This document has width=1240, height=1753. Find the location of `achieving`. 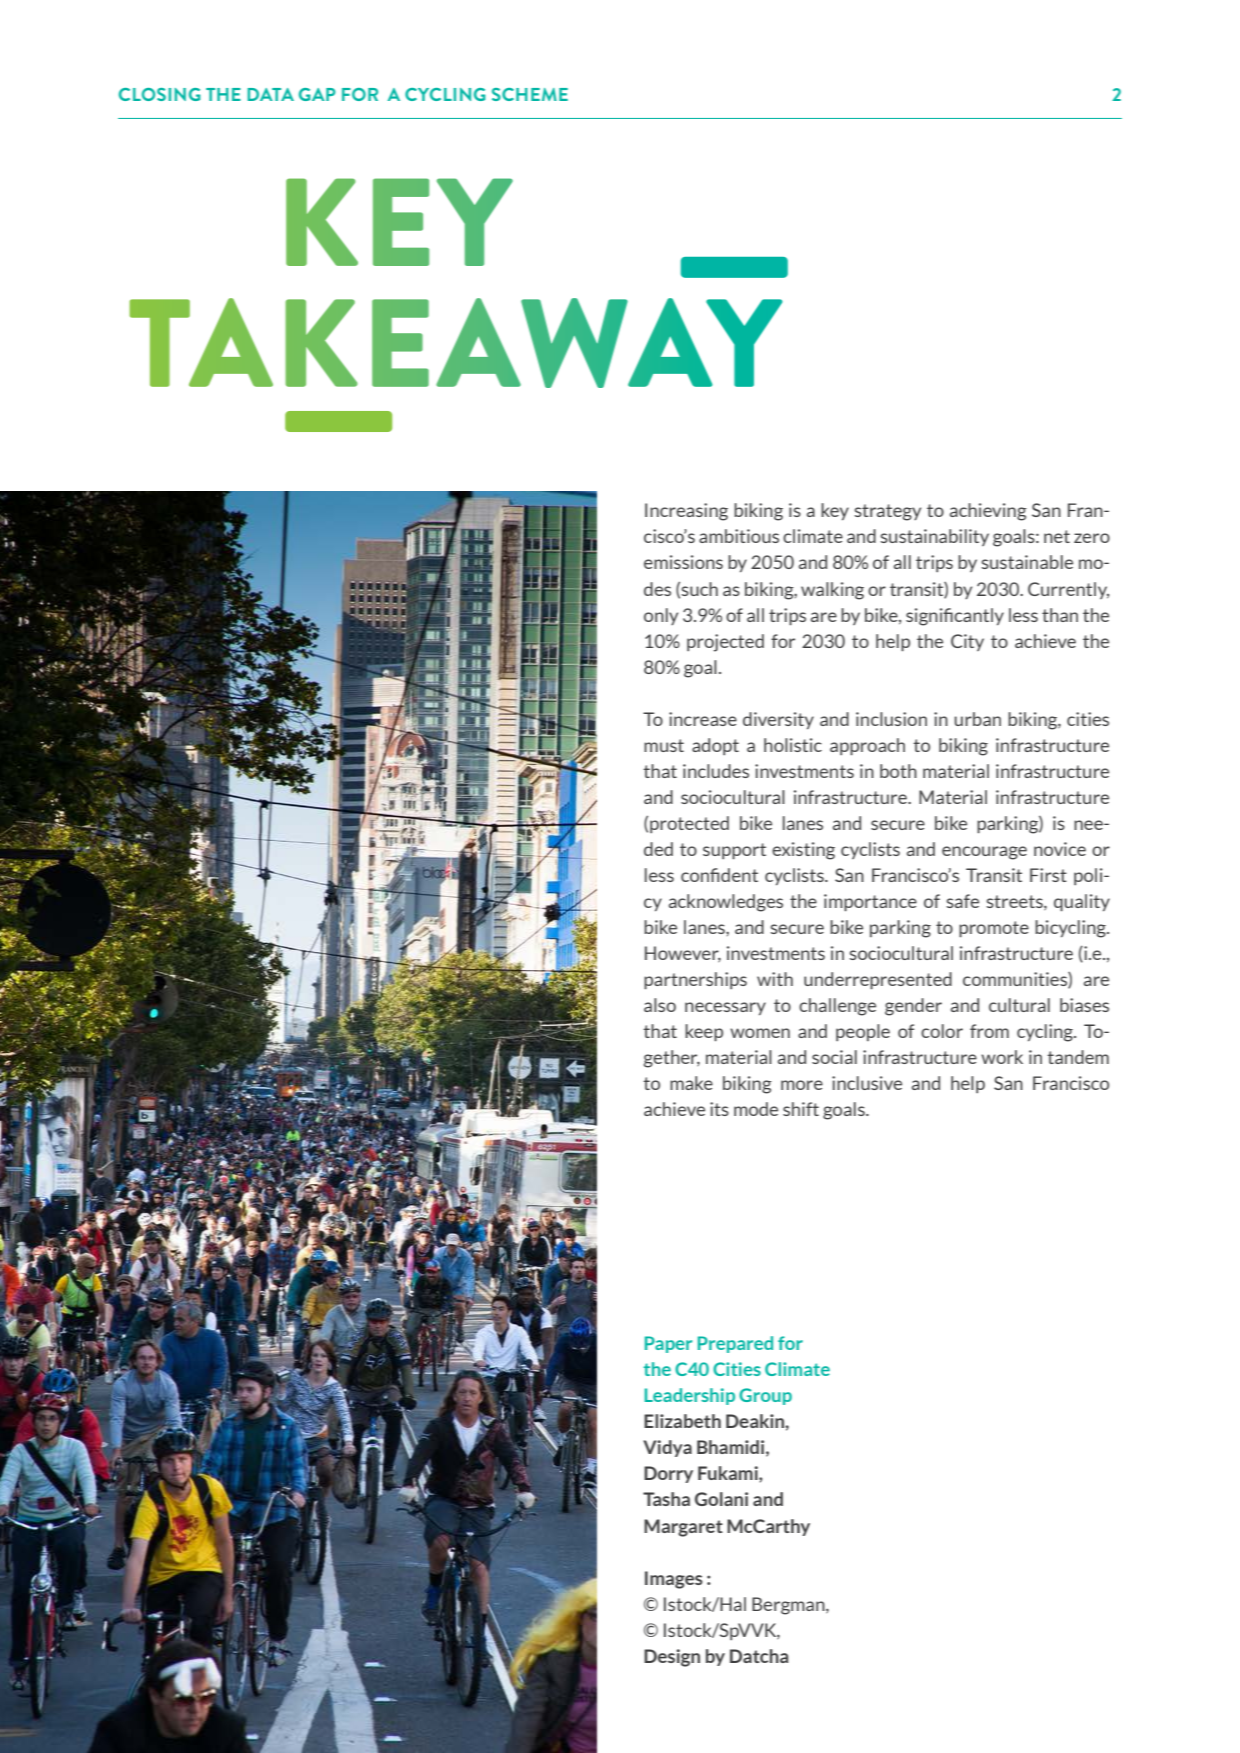

achieving is located at coordinates (988, 512).
